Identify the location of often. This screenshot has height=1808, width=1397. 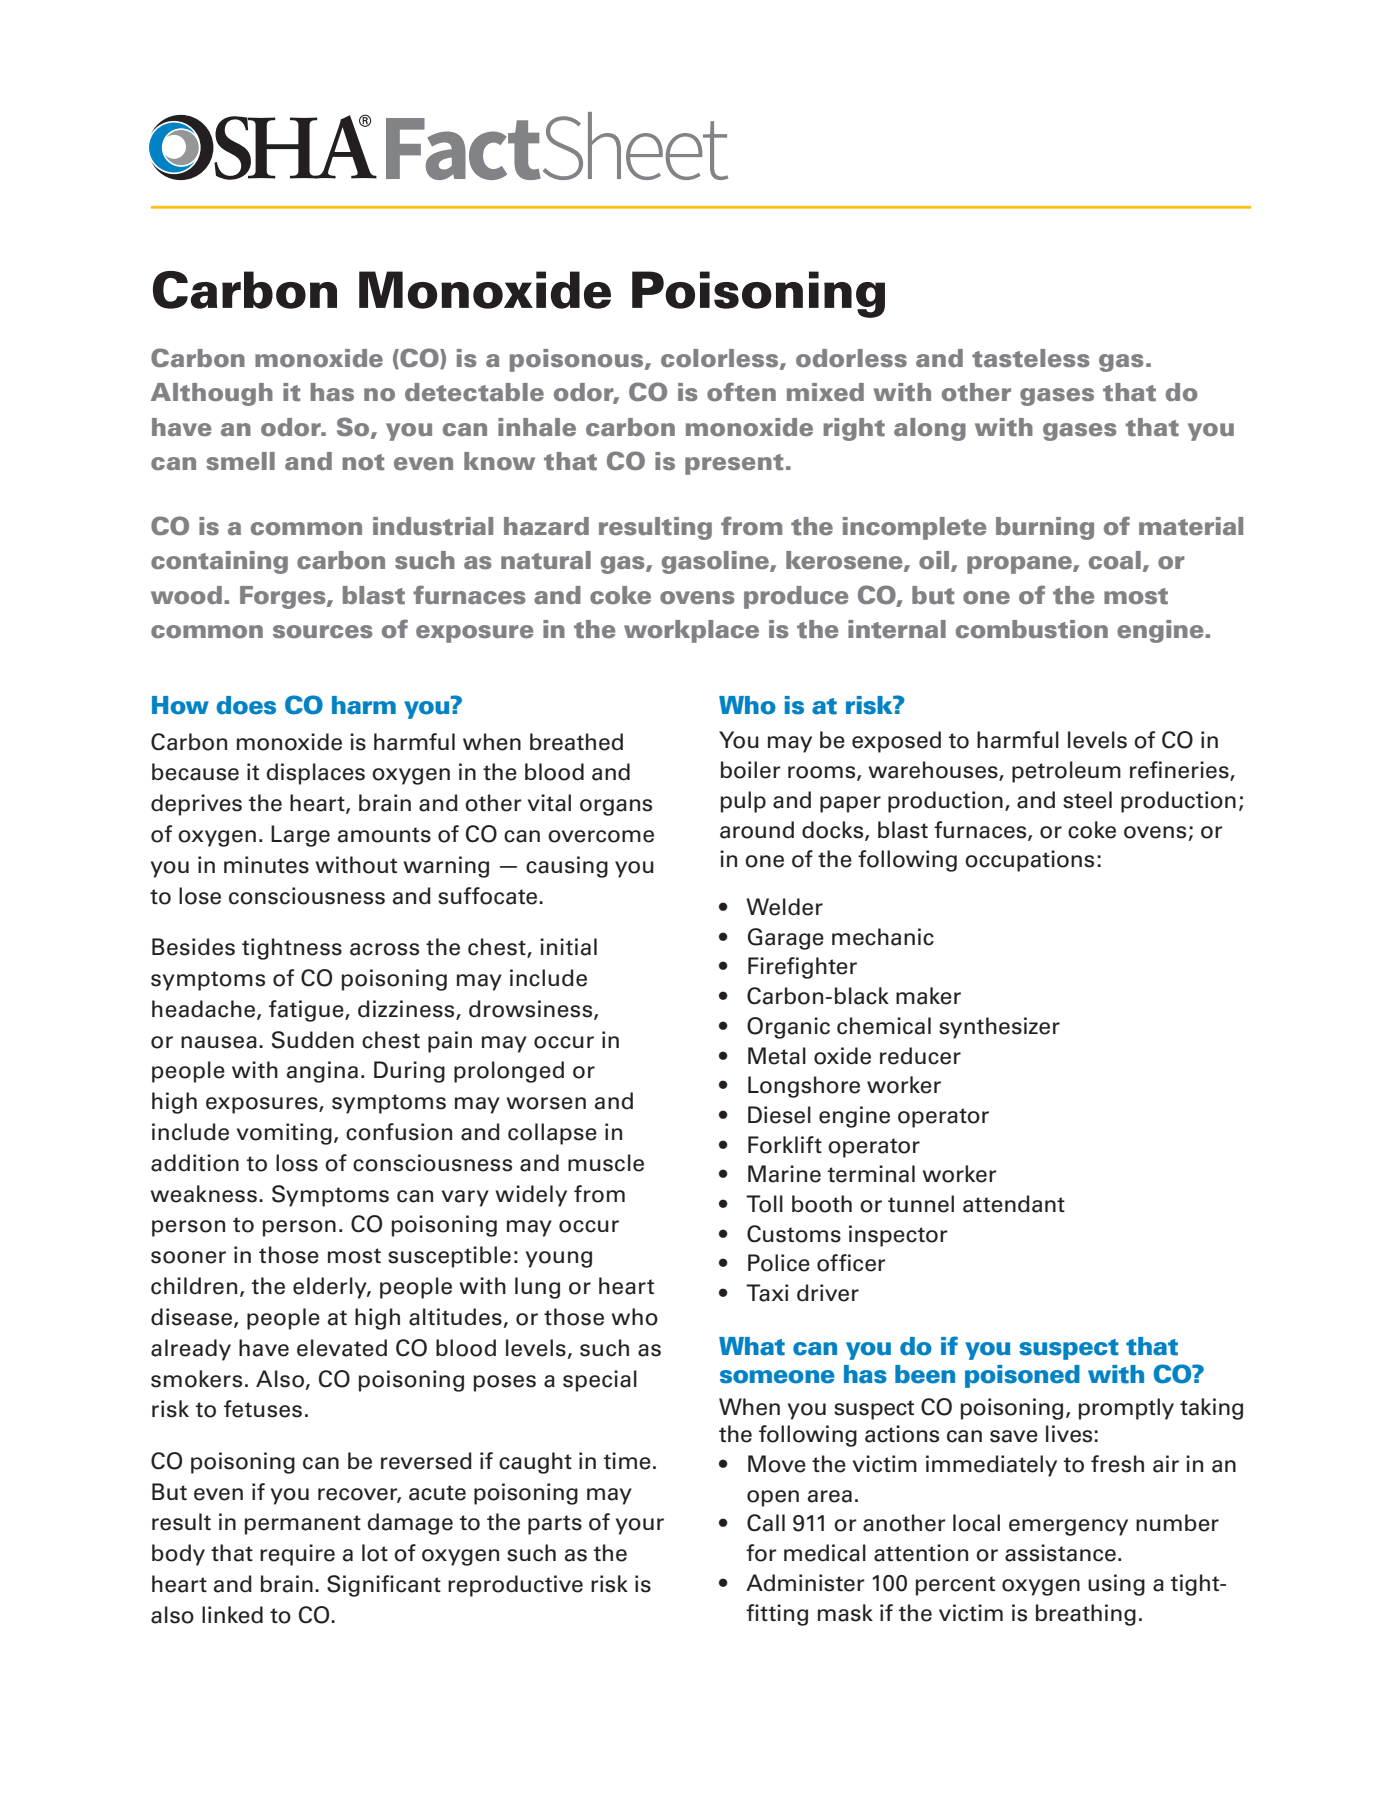
(741, 392).
